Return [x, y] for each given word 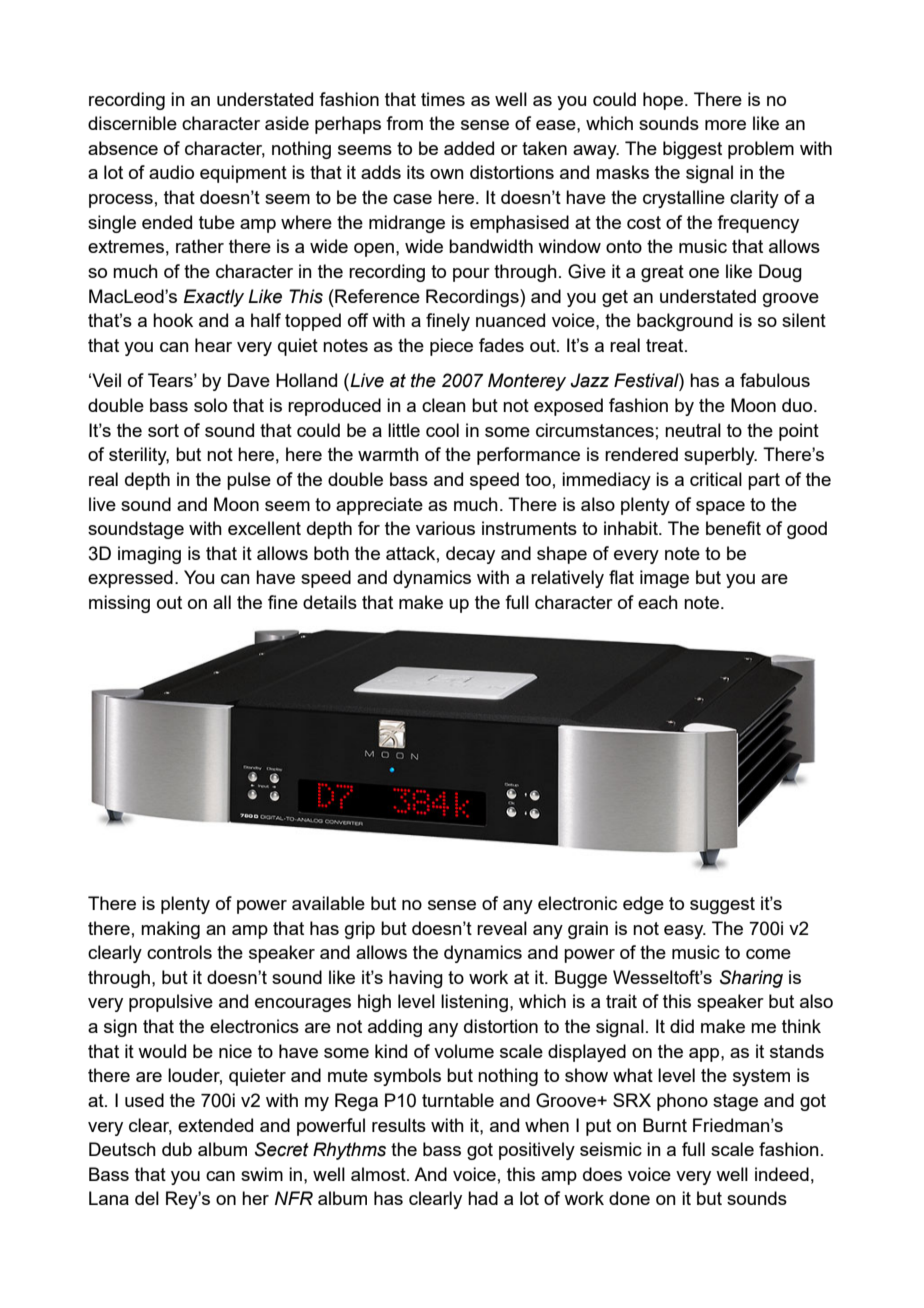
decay [470, 555]
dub [177, 1149]
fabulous [775, 380]
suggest [722, 905]
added [469, 148]
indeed [782, 1174]
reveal [502, 928]
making [170, 930]
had [483, 1198]
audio [171, 172]
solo [210, 405]
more [725, 125]
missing [119, 604]
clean [444, 405]
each [658, 602]
